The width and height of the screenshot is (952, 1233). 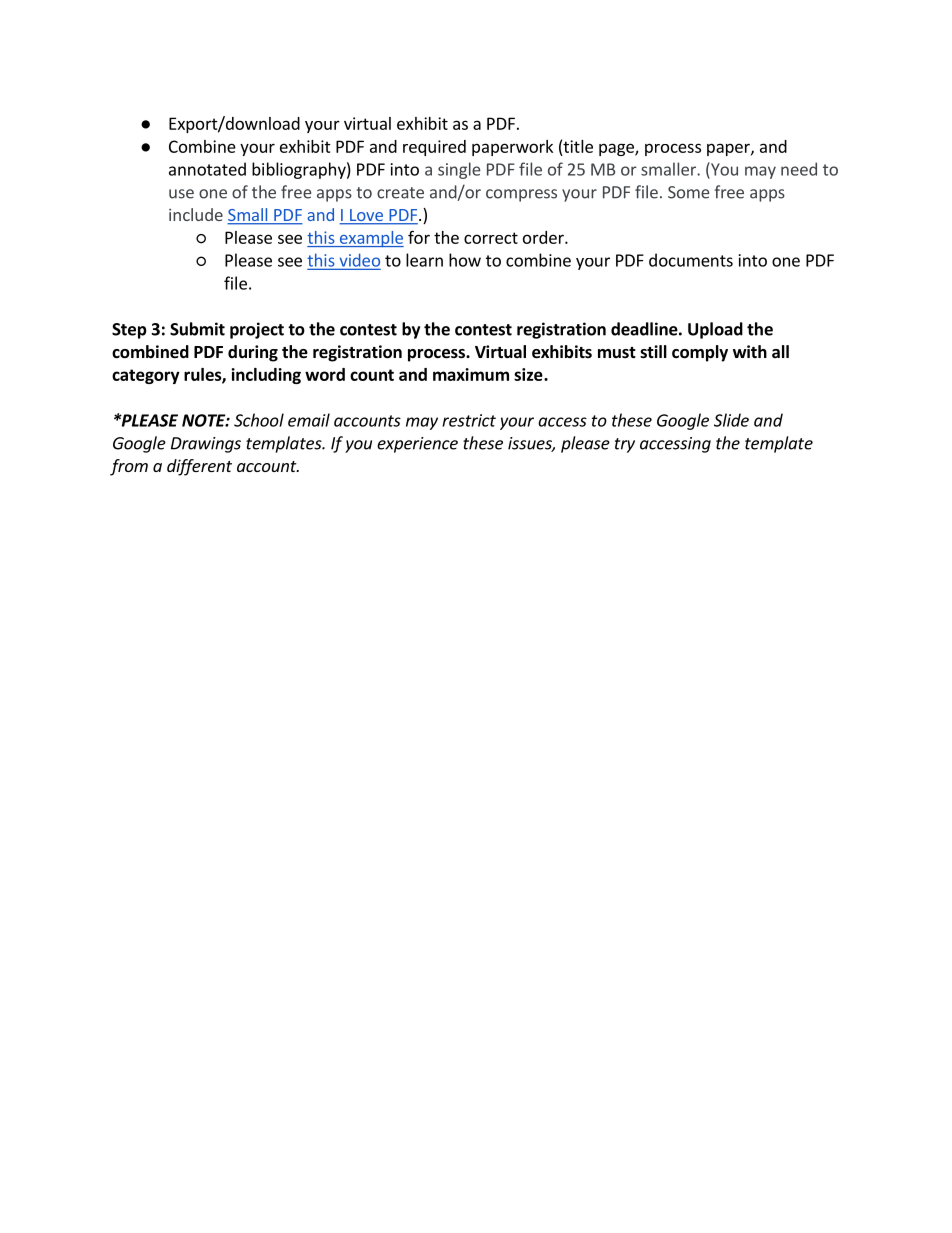 What do you see at coordinates (207, 169) in the screenshot?
I see `annotated` at bounding box center [207, 169].
